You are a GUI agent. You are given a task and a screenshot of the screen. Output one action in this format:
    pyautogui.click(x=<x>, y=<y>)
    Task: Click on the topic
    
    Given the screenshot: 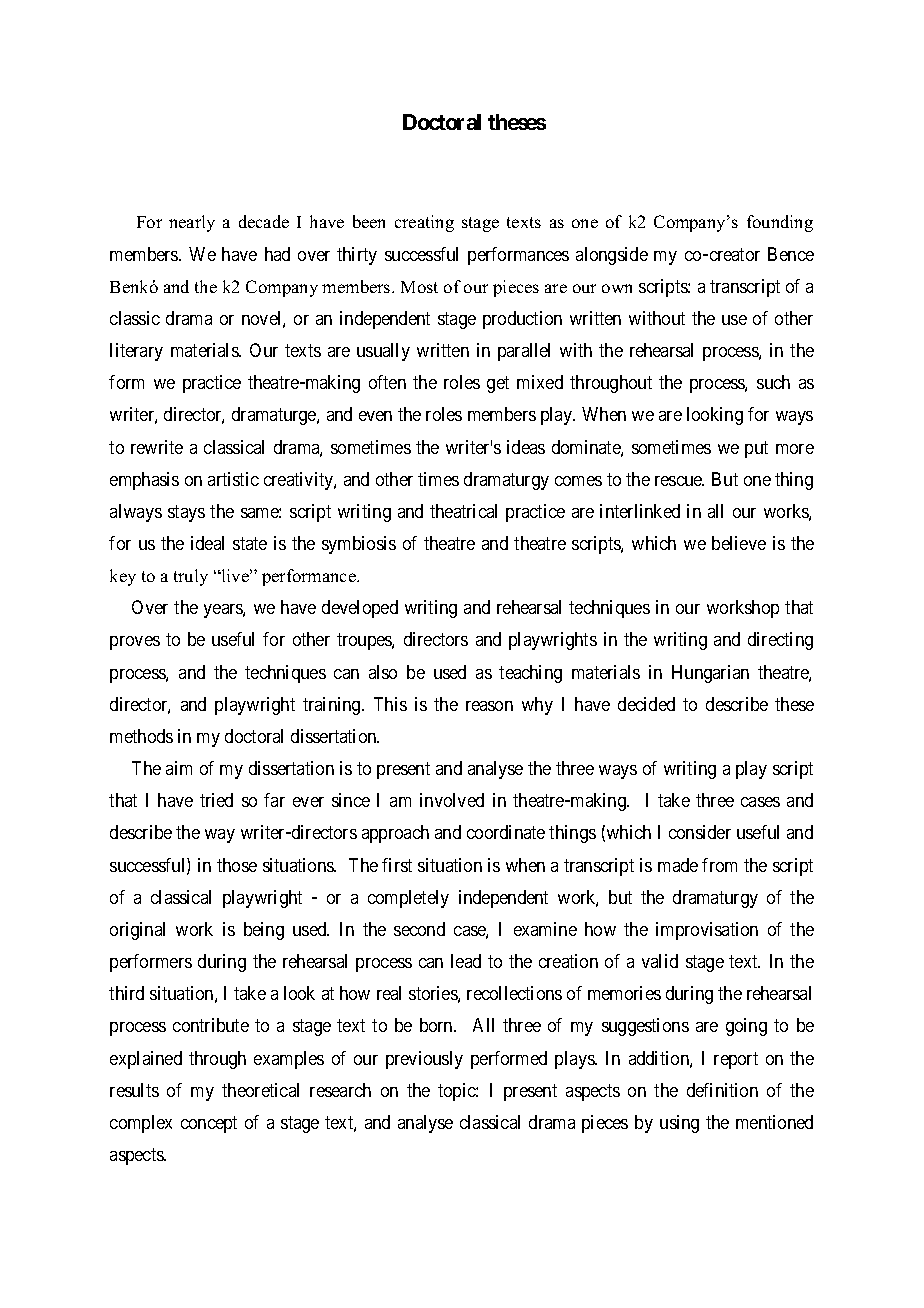 What is the action you would take?
    pyautogui.click(x=457, y=1092)
